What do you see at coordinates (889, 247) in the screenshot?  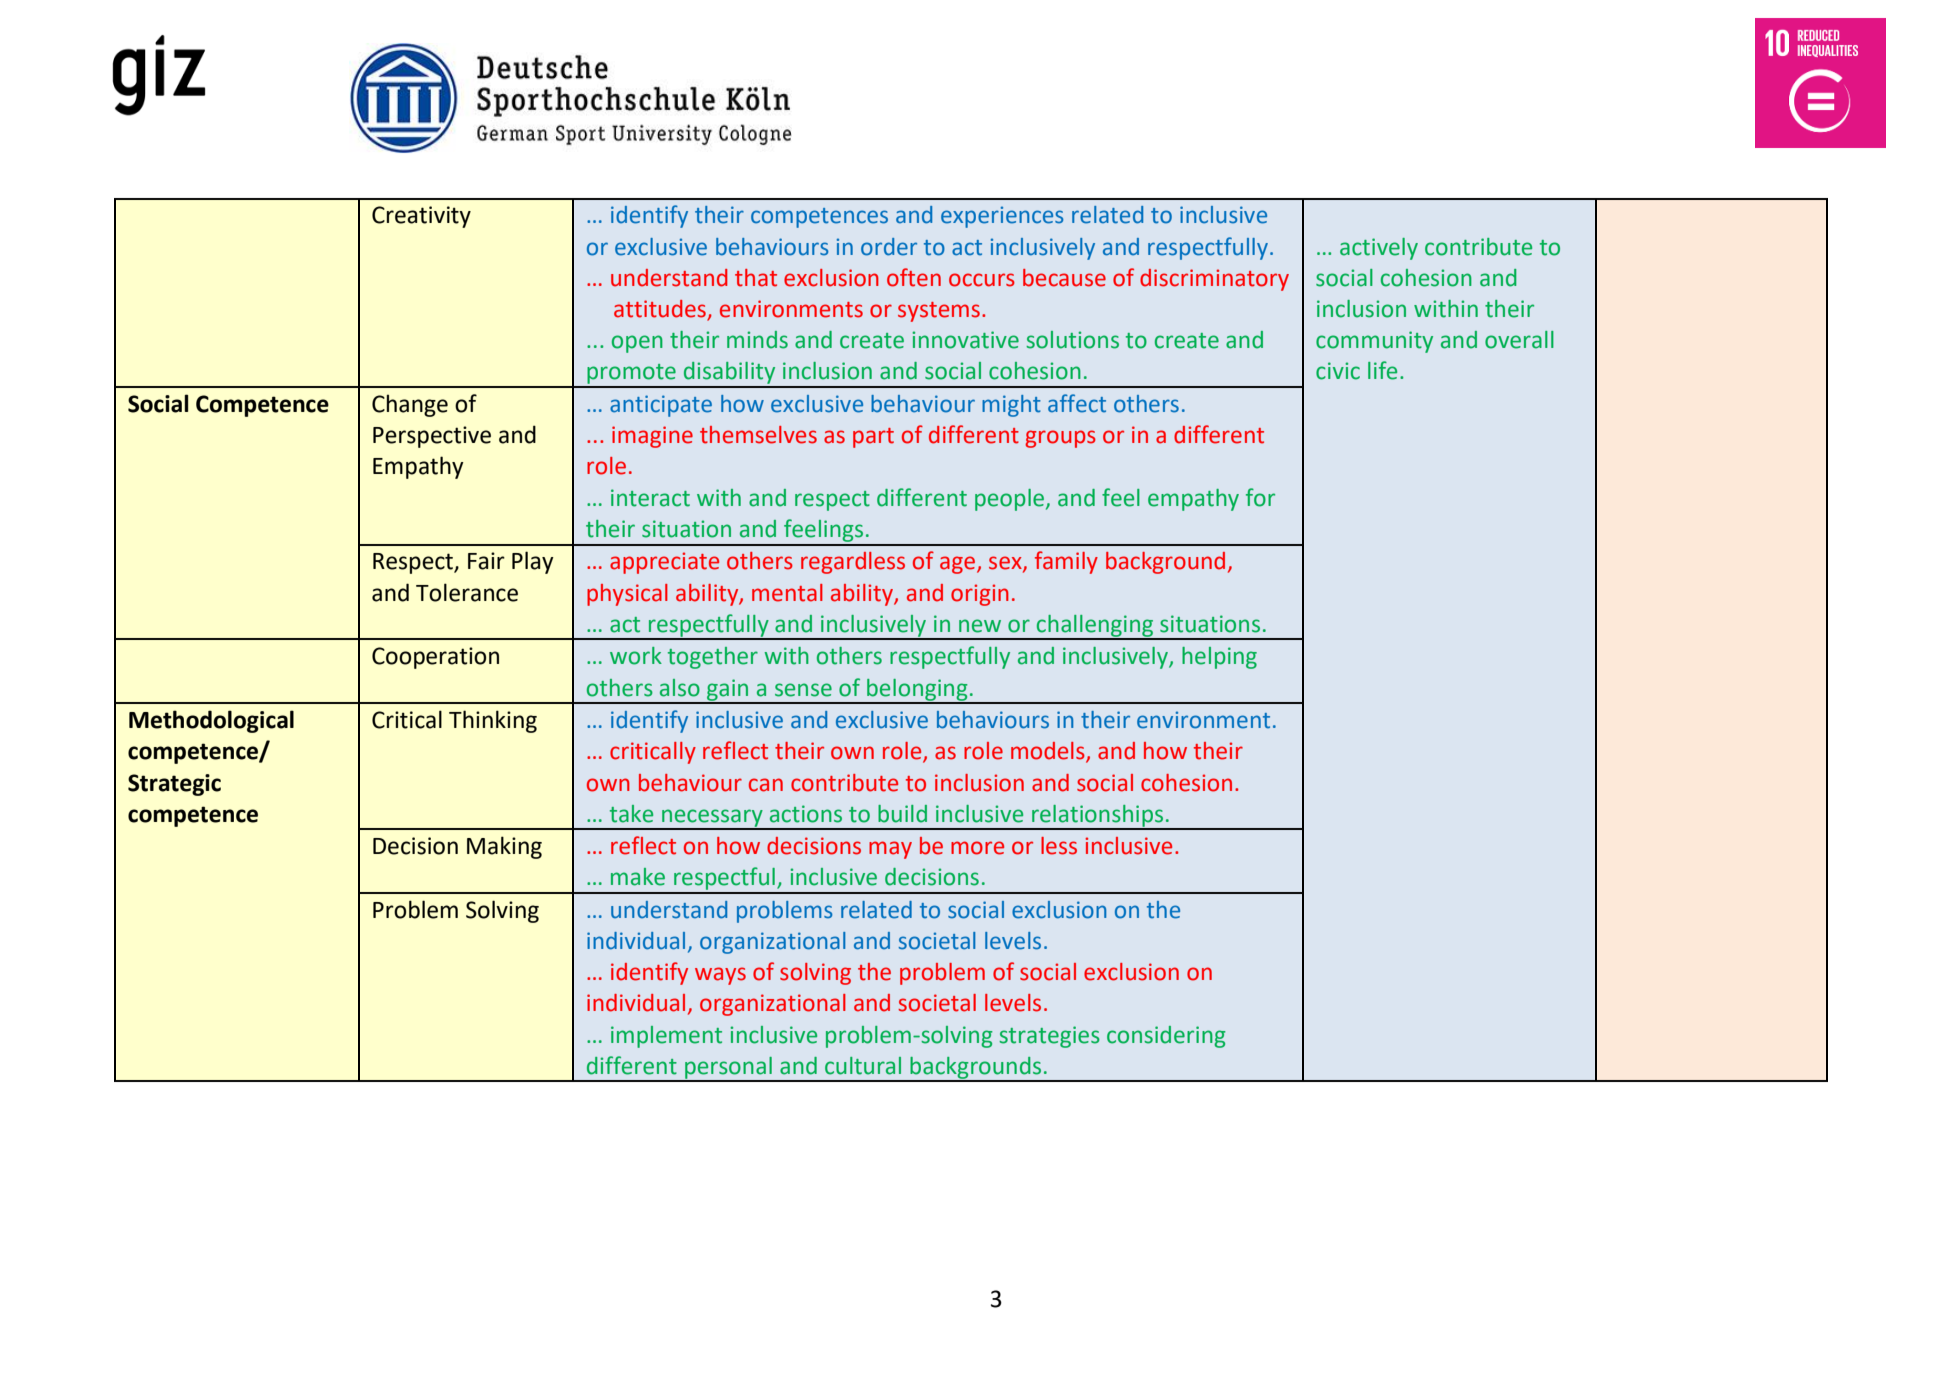 I see `order` at bounding box center [889, 247].
